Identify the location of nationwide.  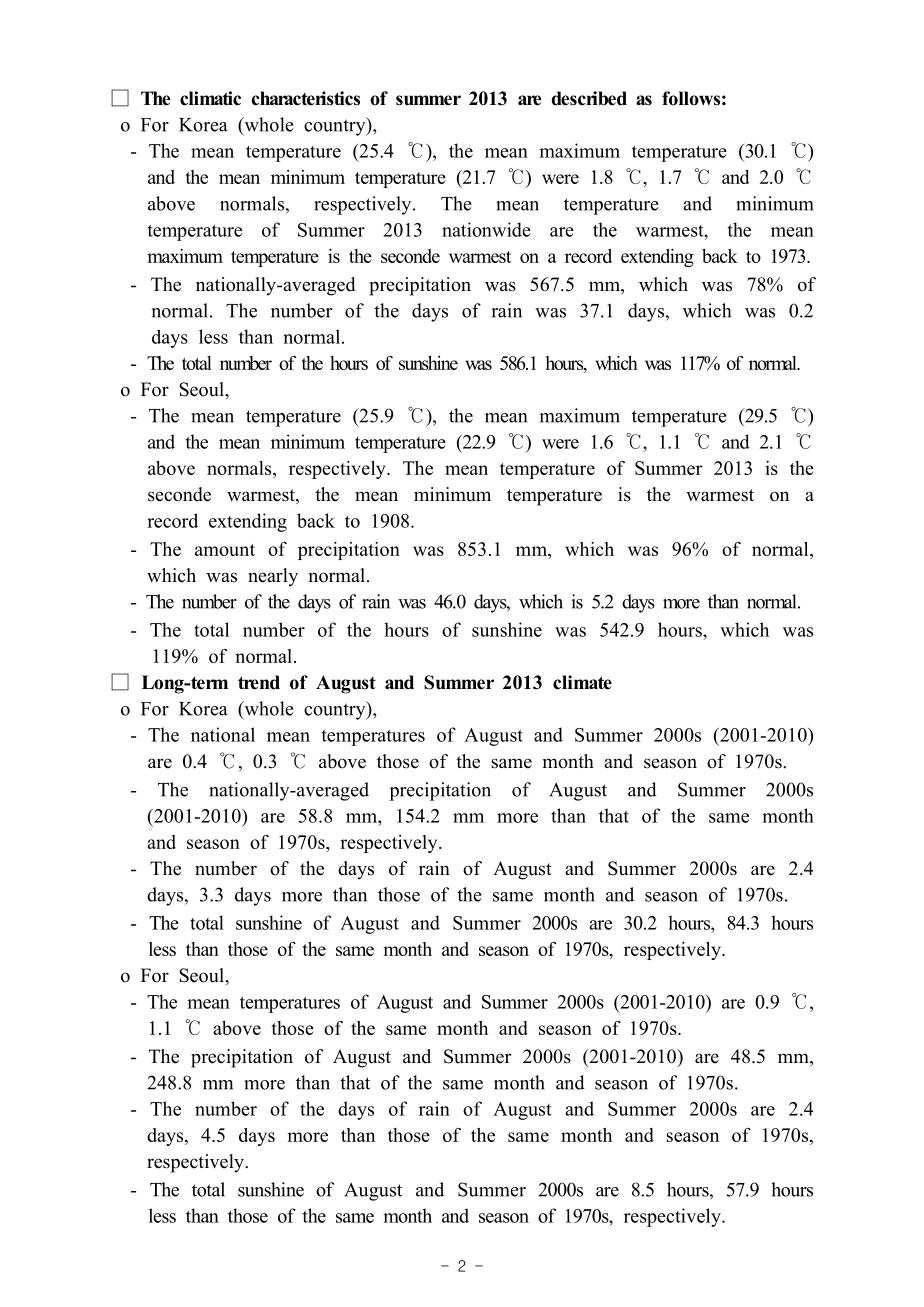
(486, 229).
